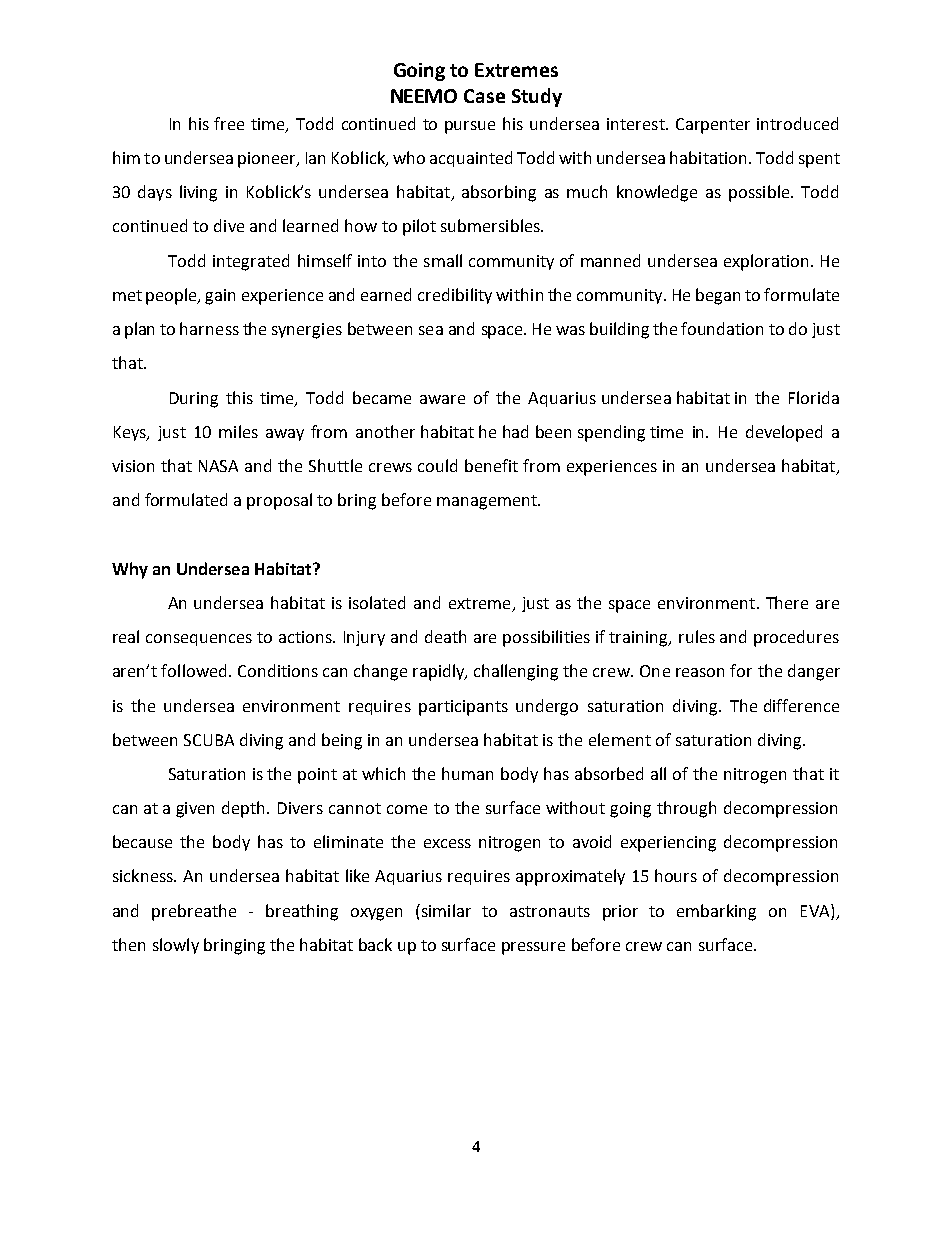 This image has width=952, height=1233. I want to click on slowly, so click(176, 946).
